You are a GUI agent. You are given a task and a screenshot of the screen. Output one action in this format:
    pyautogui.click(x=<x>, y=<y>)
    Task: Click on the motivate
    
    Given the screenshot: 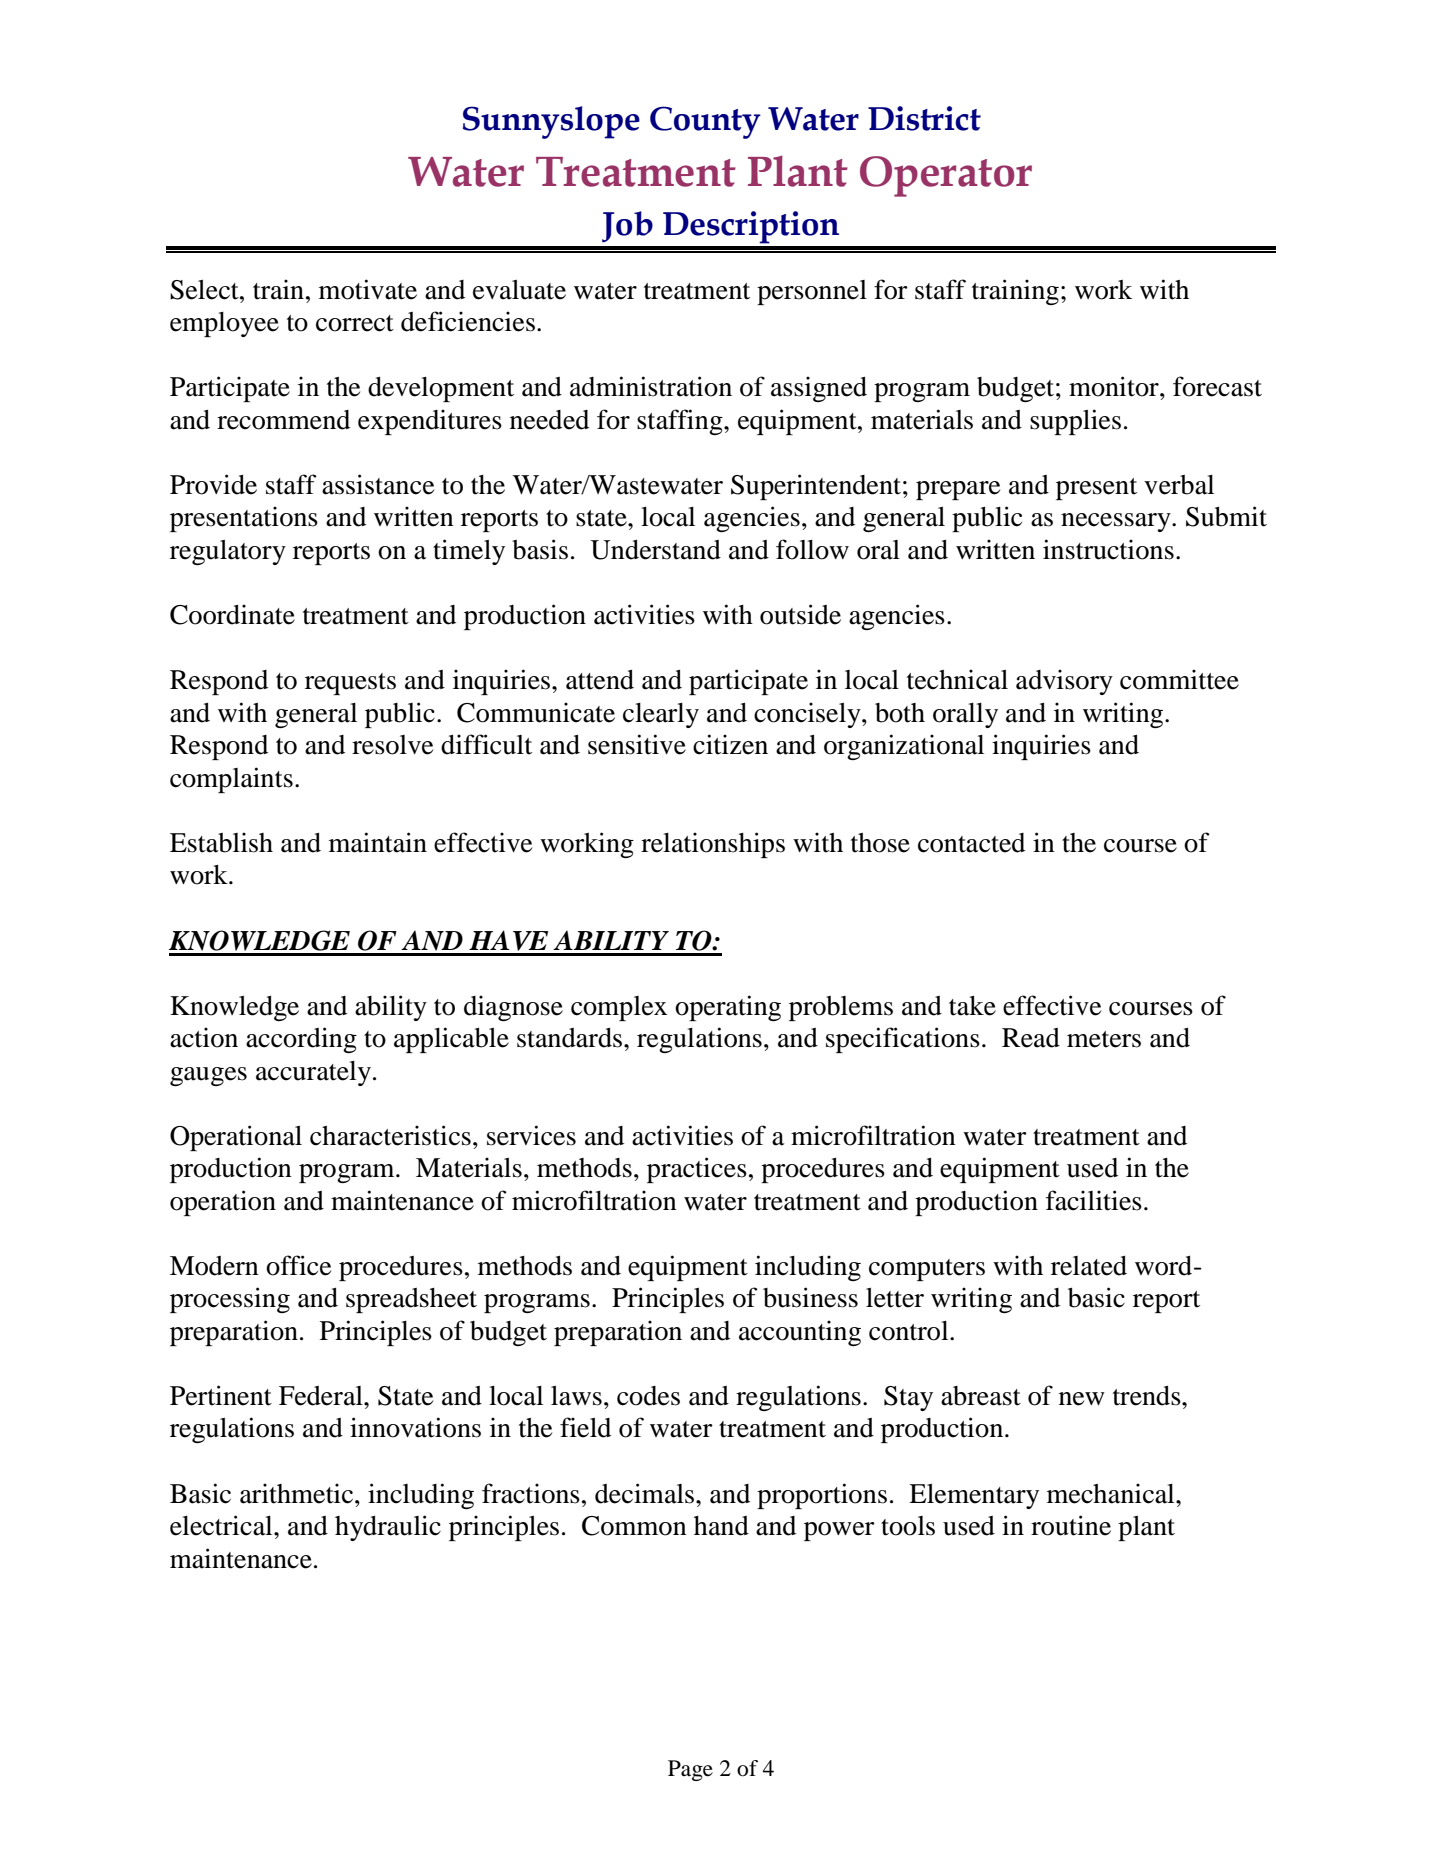 What is the action you would take?
    pyautogui.click(x=368, y=289)
